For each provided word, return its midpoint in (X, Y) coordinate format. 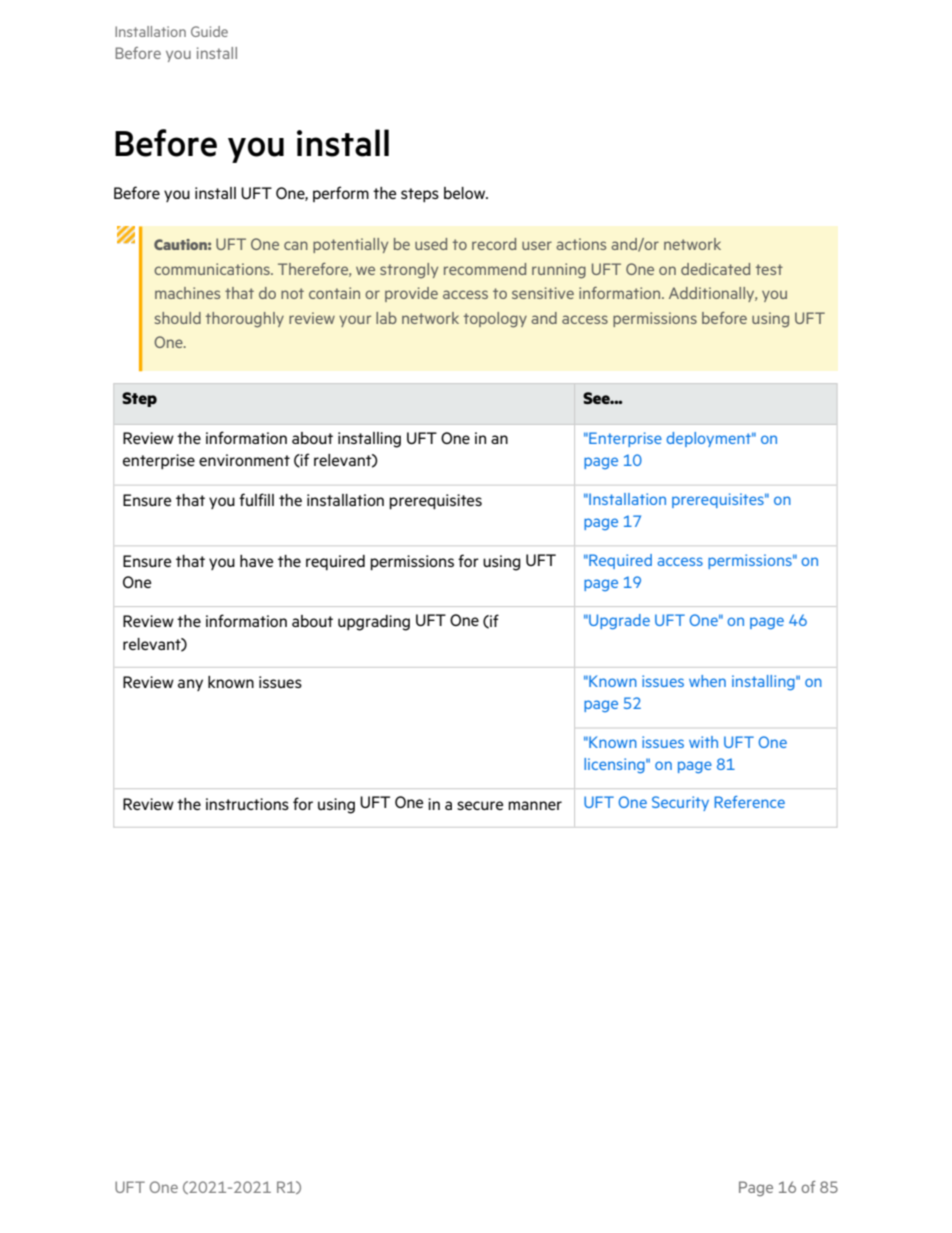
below (466, 193)
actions (581, 244)
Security (680, 803)
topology (495, 320)
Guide (209, 31)
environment (244, 460)
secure (480, 805)
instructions (247, 804)
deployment (710, 439)
